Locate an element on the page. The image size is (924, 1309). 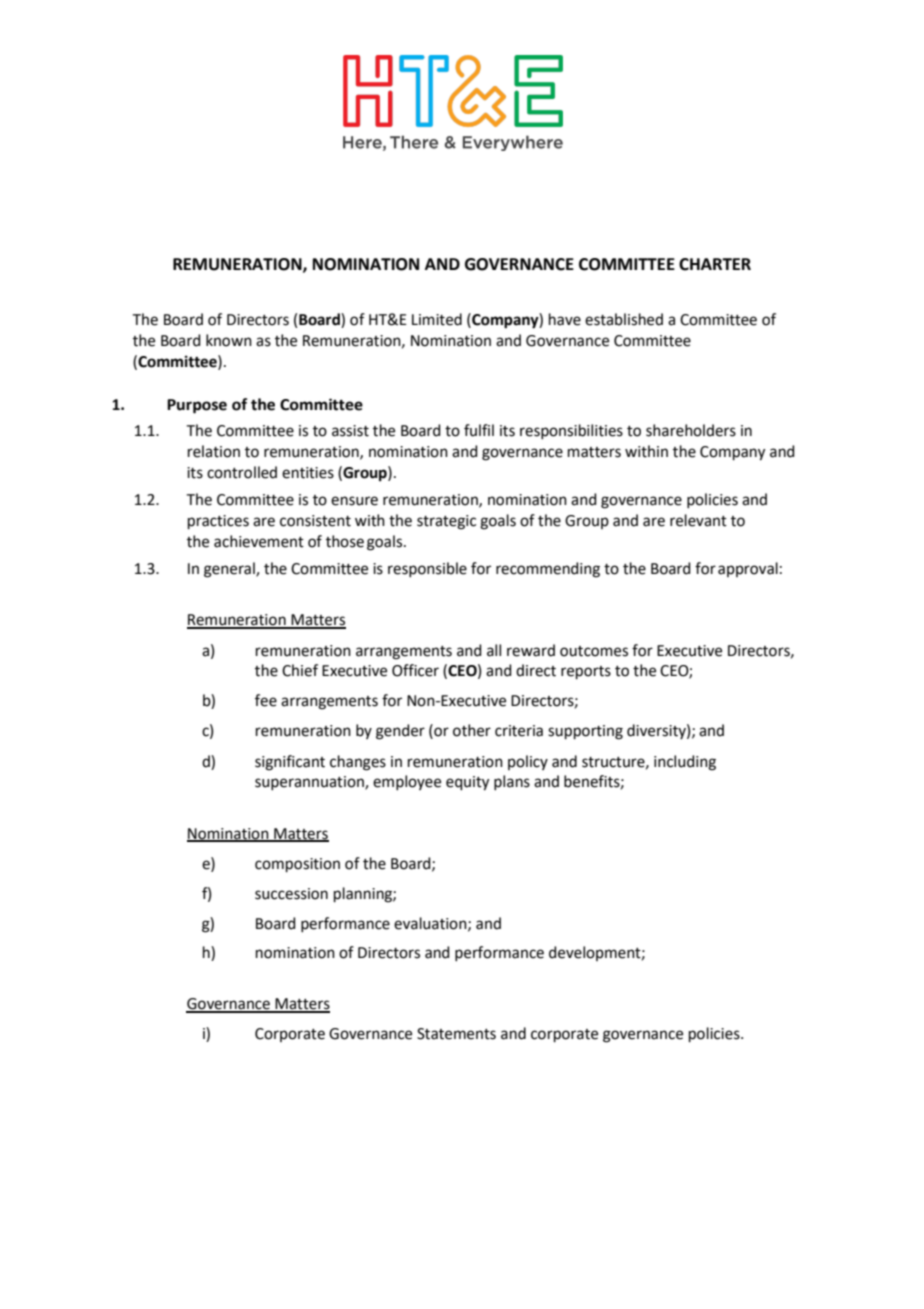
shareholders is located at coordinates (691, 430).
